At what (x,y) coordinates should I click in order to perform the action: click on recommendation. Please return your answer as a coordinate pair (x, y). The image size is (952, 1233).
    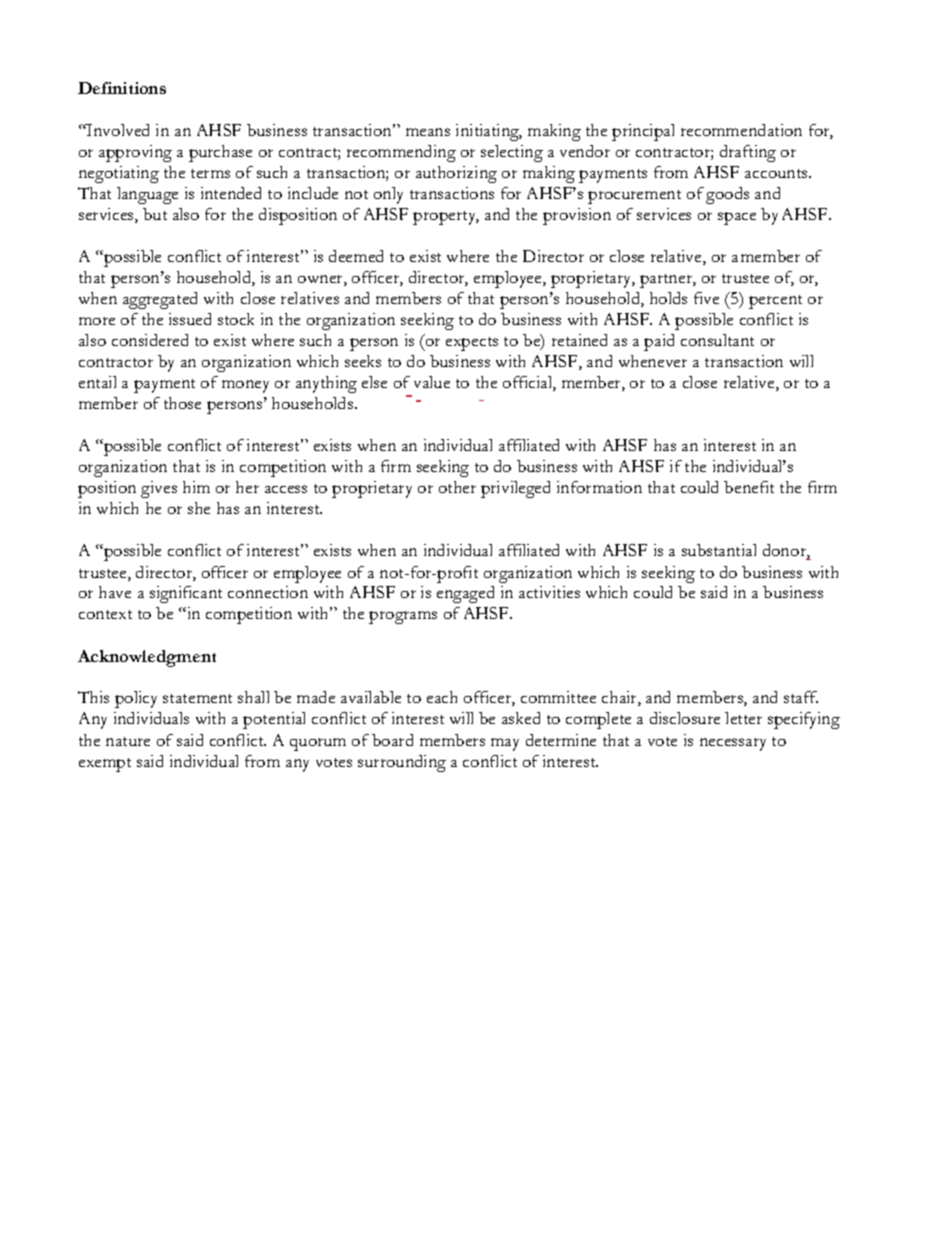
    Looking at the image, I should click on (741, 130).
